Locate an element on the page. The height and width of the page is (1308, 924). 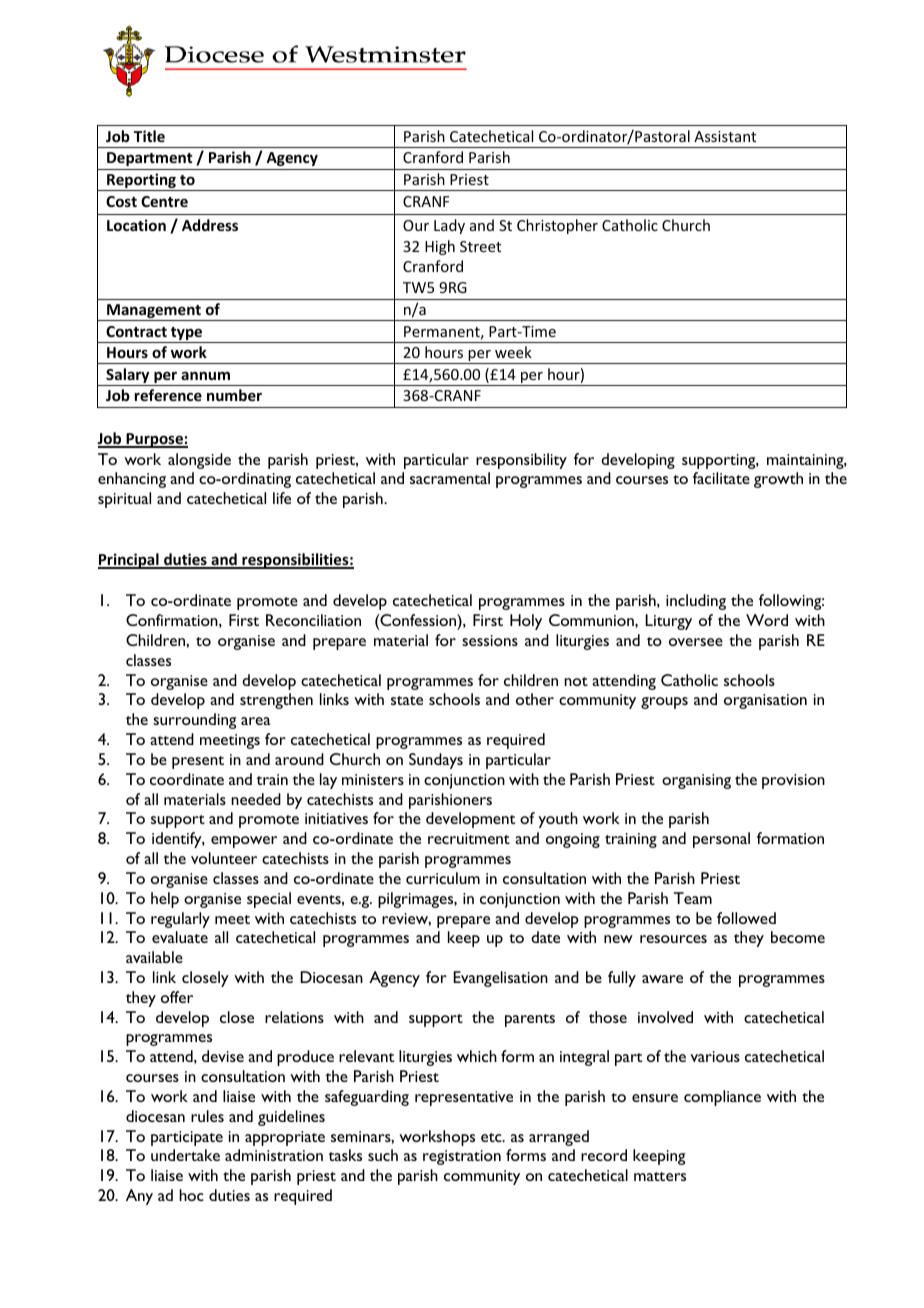
sessions is located at coordinates (490, 640).
